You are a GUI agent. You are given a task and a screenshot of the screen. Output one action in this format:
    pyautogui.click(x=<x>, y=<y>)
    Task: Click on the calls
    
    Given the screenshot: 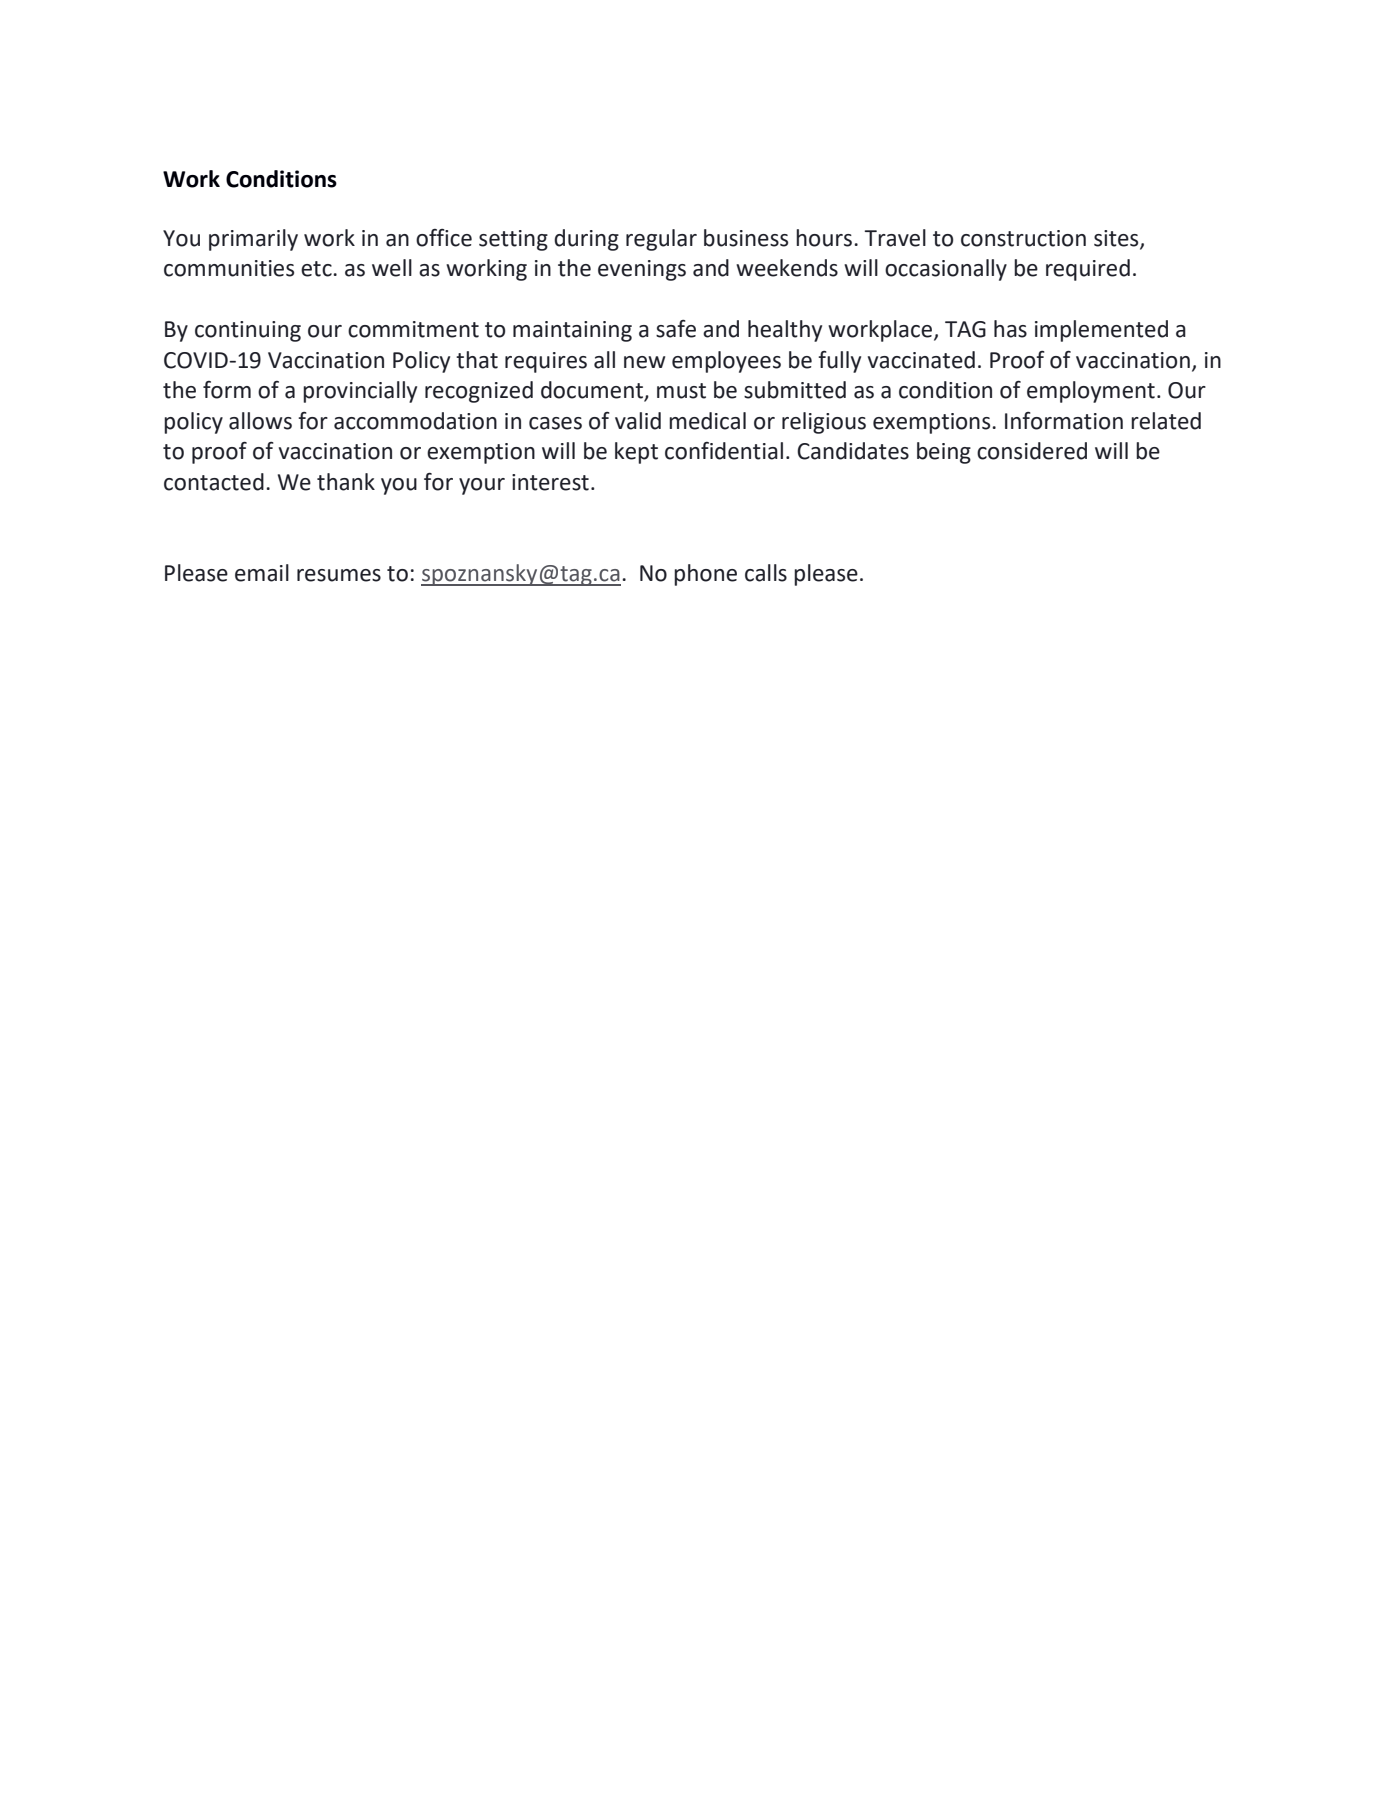 What is the action you would take?
    pyautogui.click(x=766, y=573)
